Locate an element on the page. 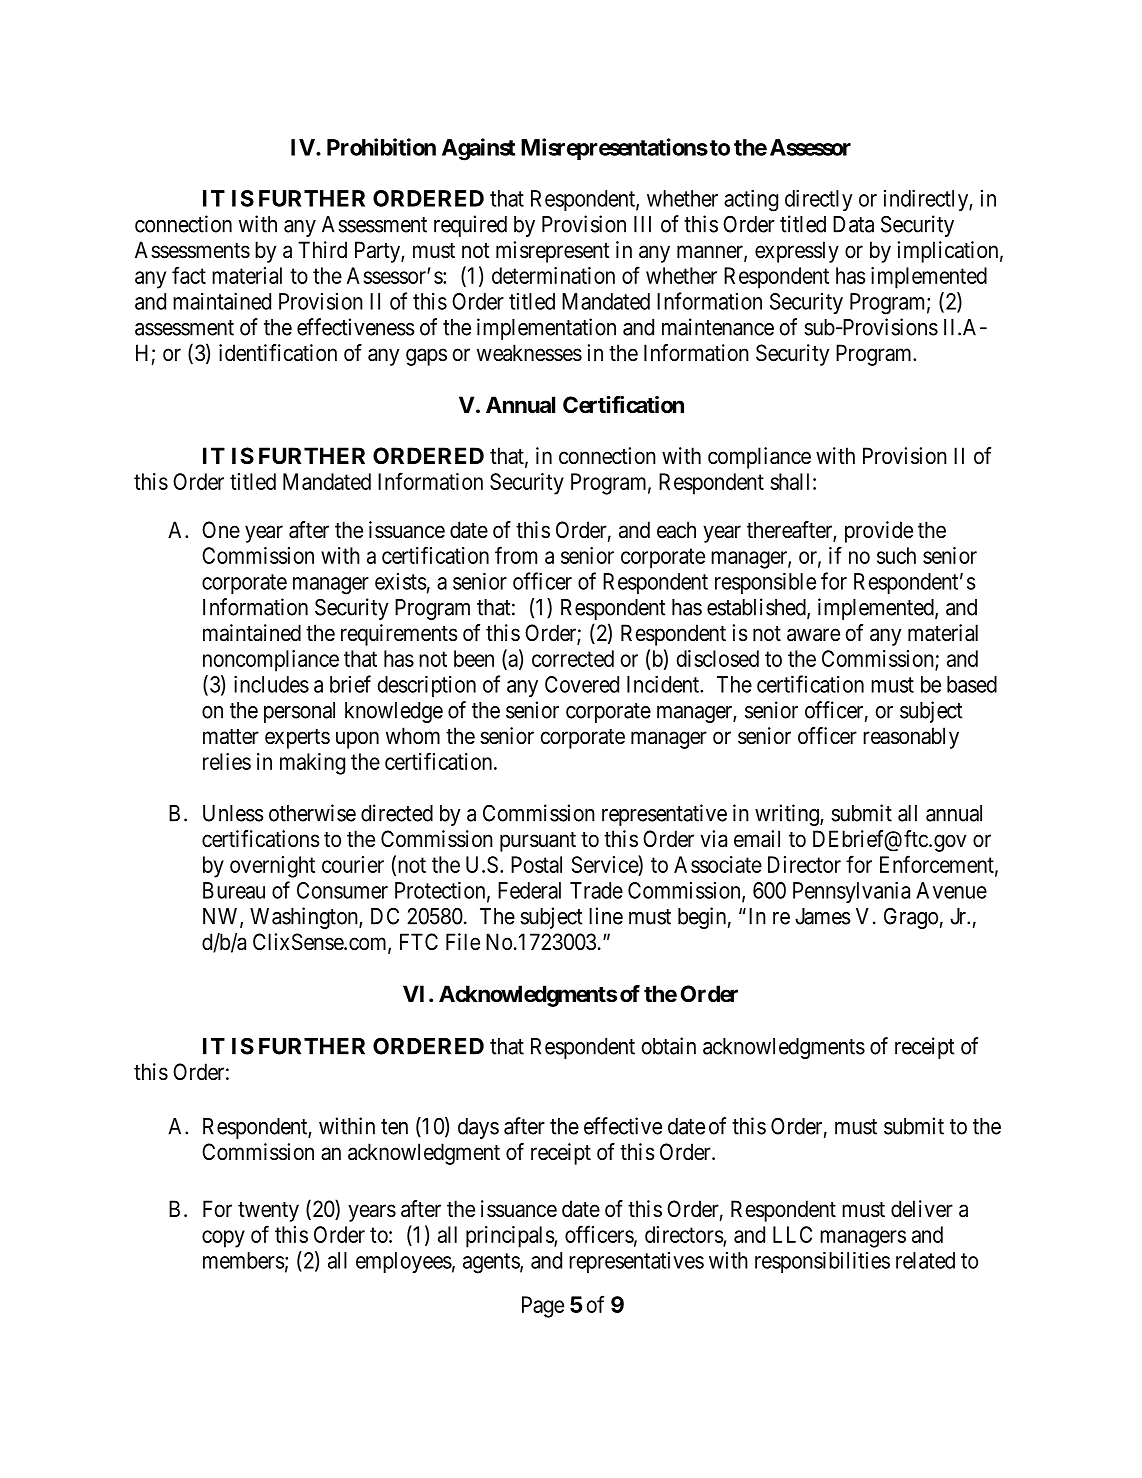 The image size is (1142, 1478). Third is located at coordinates (322, 249).
